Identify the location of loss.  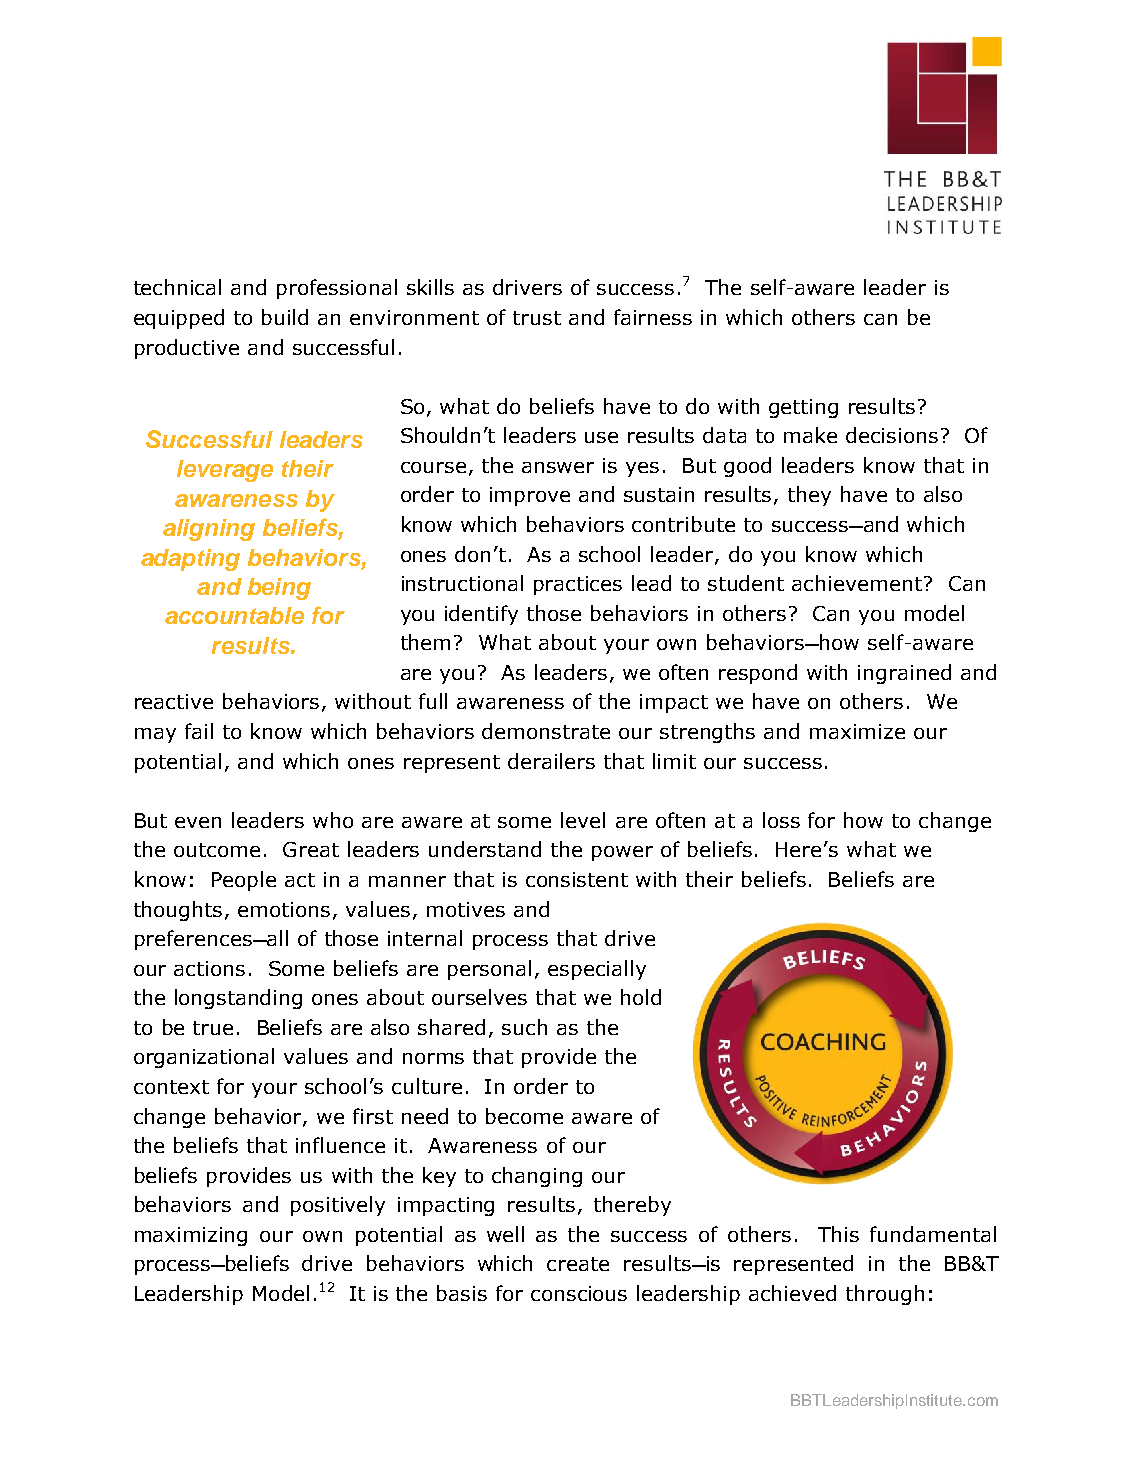
(781, 820).
